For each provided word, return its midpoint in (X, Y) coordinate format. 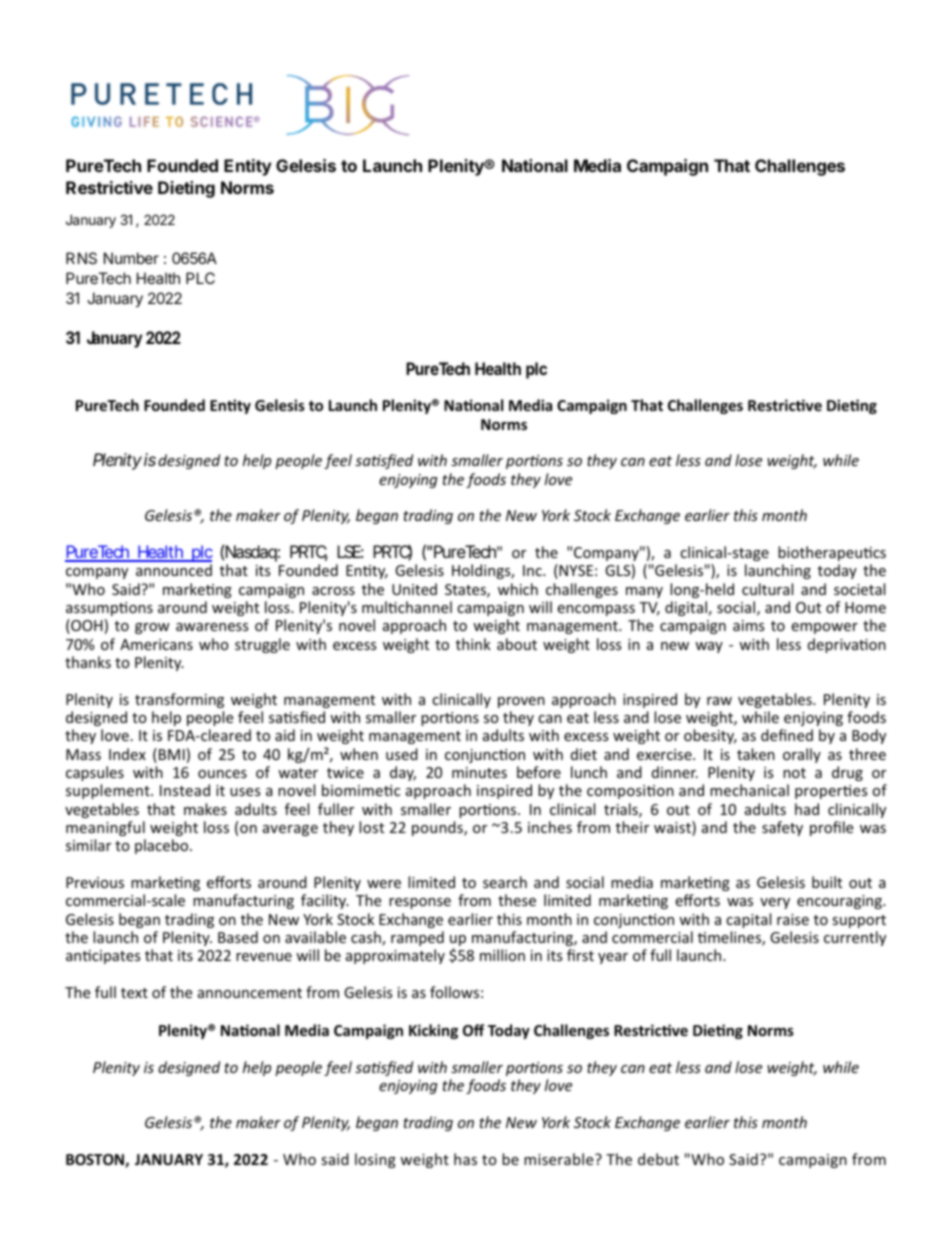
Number (131, 258)
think (473, 644)
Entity (248, 167)
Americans (156, 644)
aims (748, 625)
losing (375, 1160)
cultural (767, 589)
